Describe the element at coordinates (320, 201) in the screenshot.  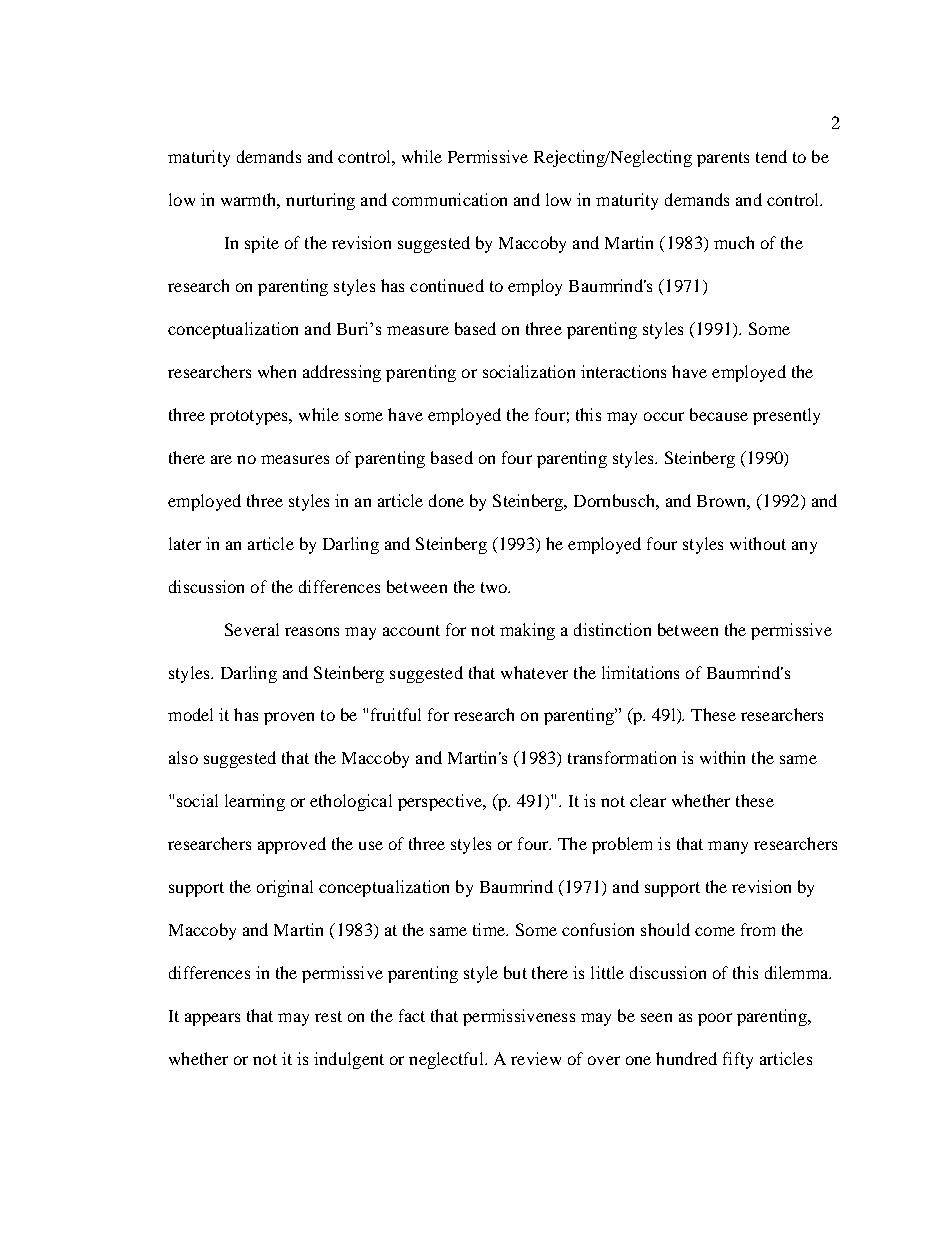
I see `nurturing` at that location.
